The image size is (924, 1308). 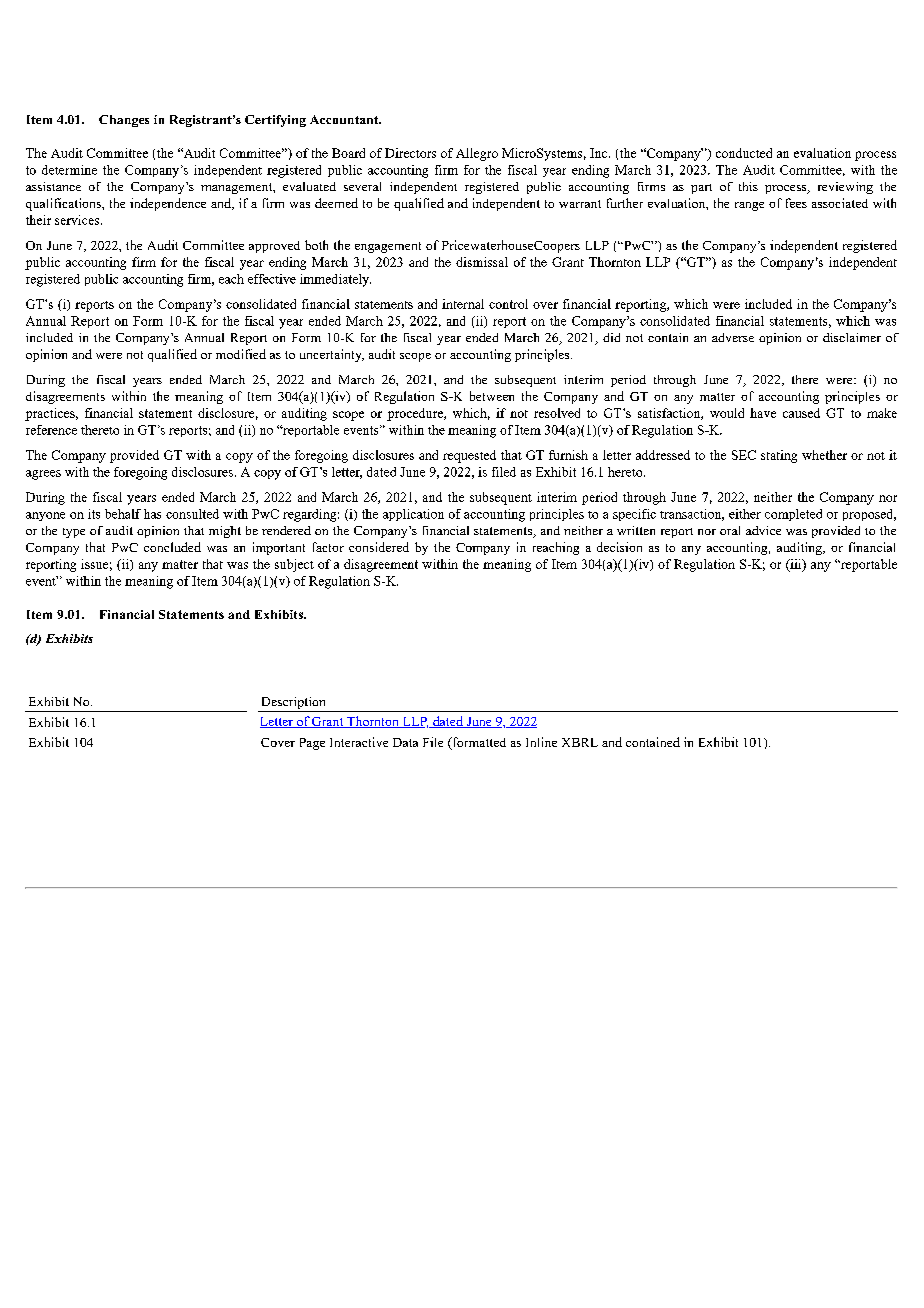 What do you see at coordinates (744, 153) in the page?
I see `conducted` at bounding box center [744, 153].
